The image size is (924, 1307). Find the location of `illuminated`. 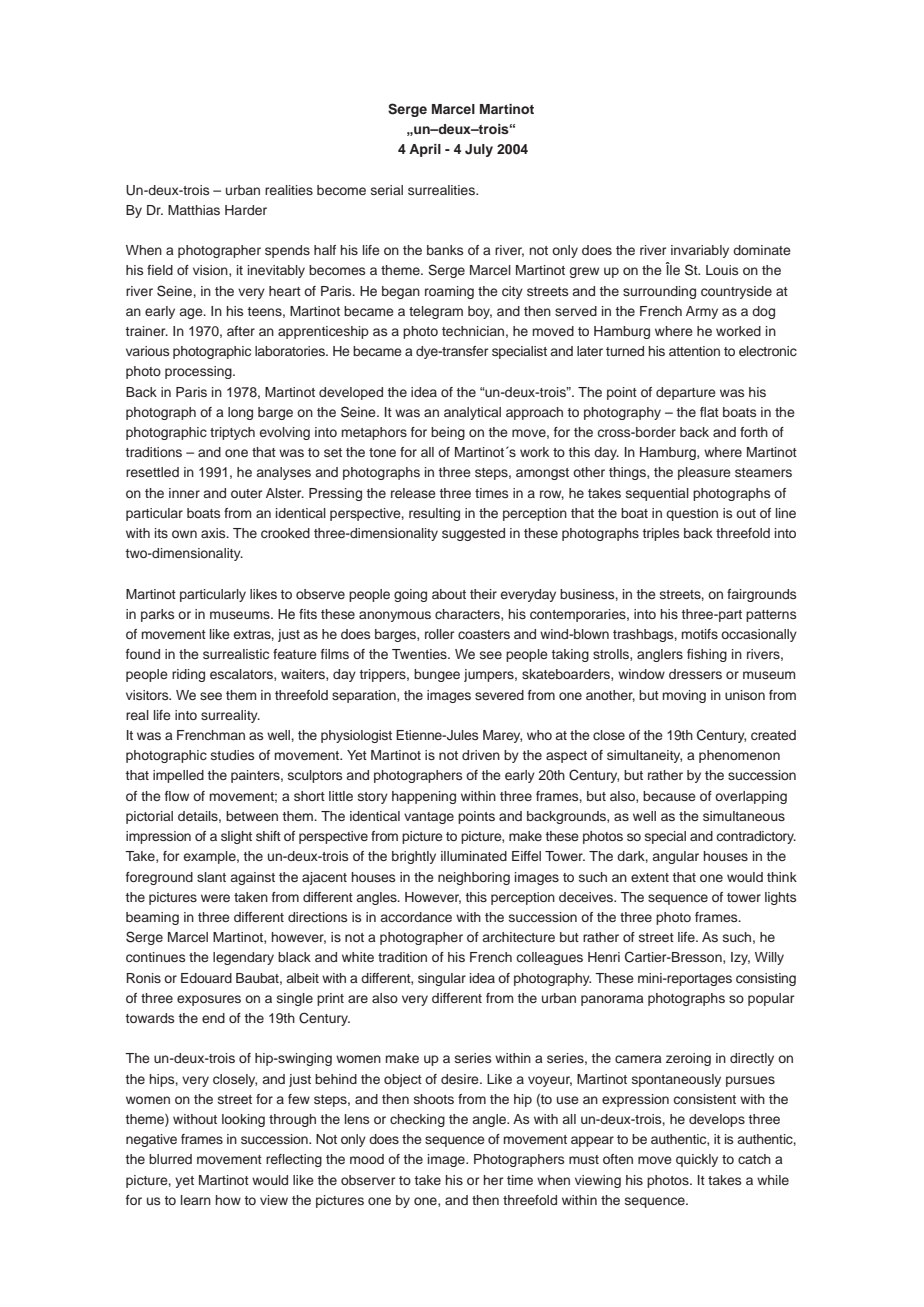

illuminated is located at coordinates (474, 856).
